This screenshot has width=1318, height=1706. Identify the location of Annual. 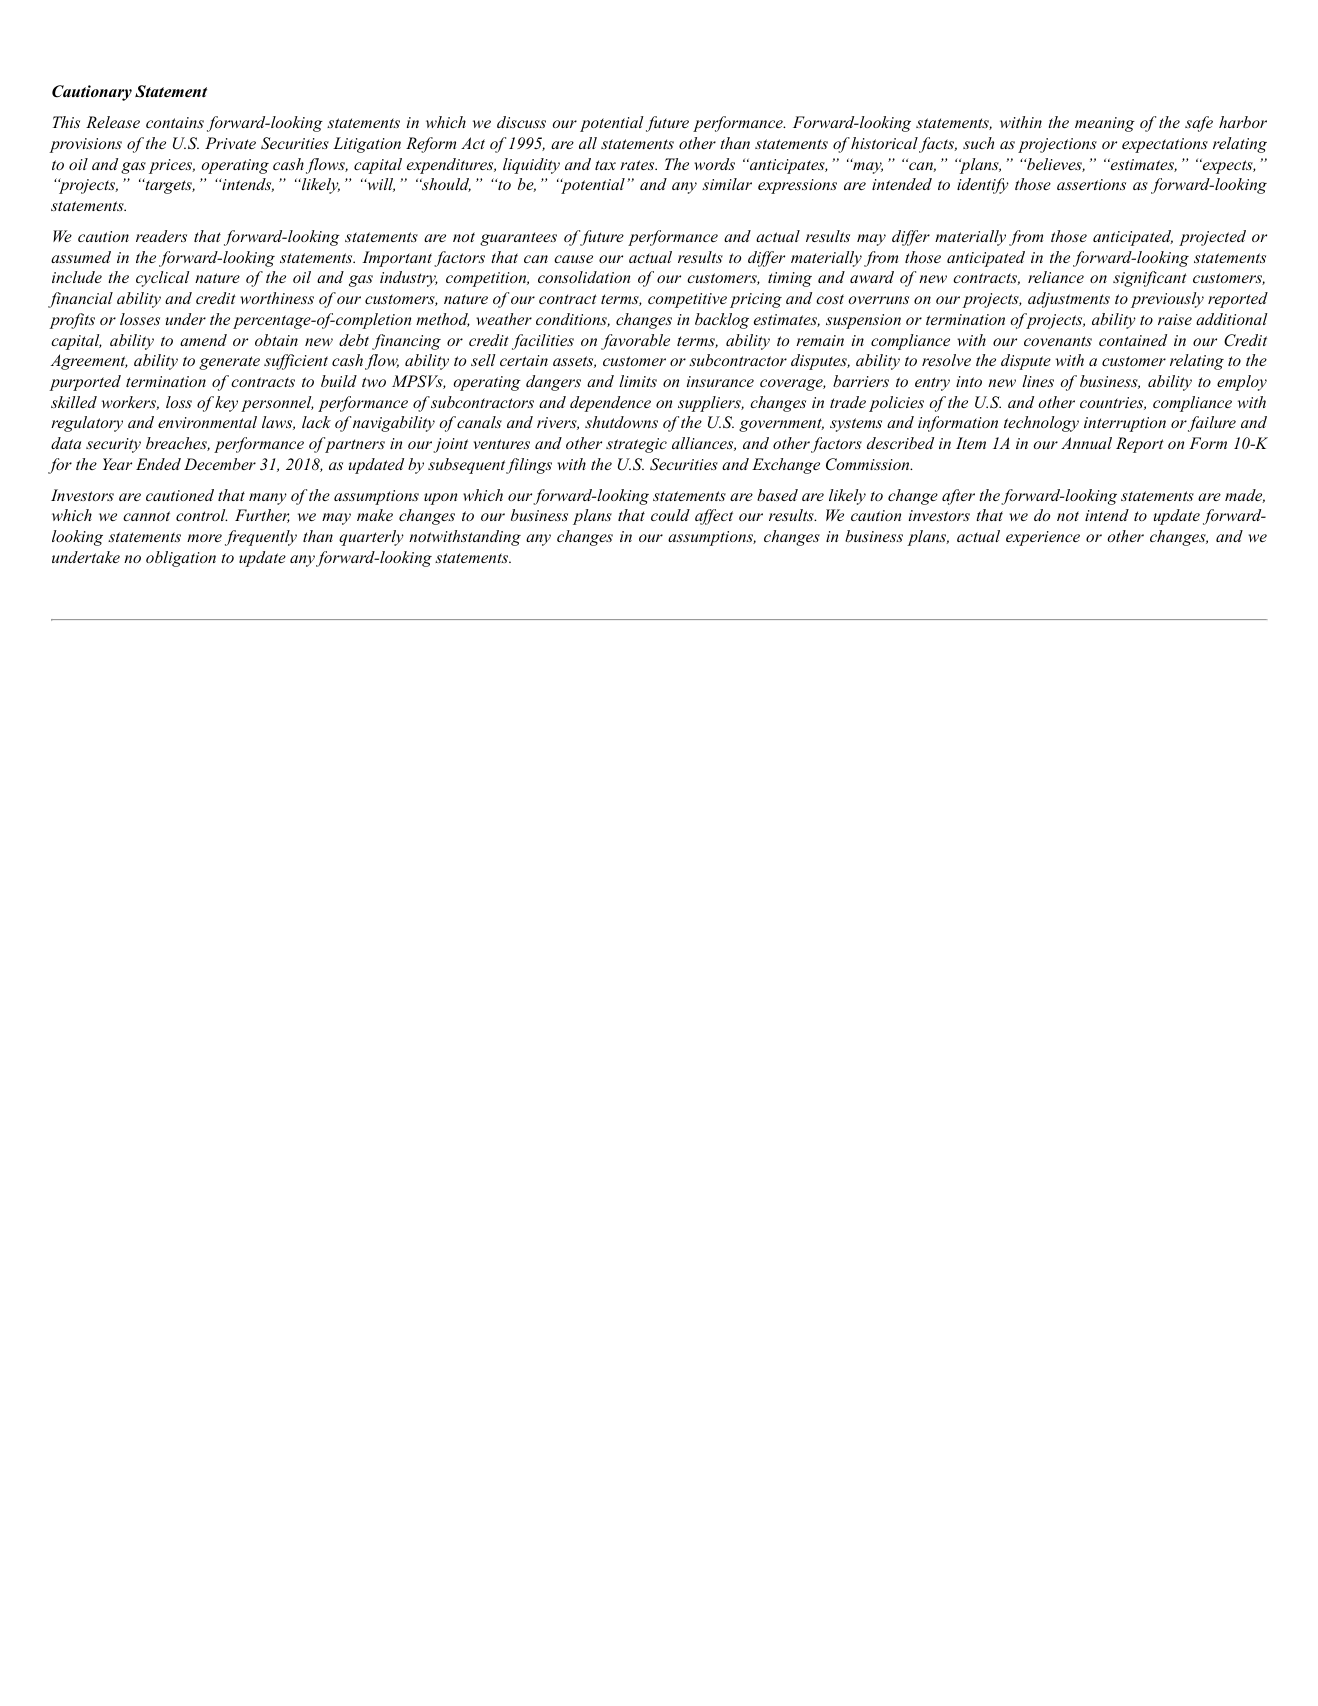
(1086, 443).
